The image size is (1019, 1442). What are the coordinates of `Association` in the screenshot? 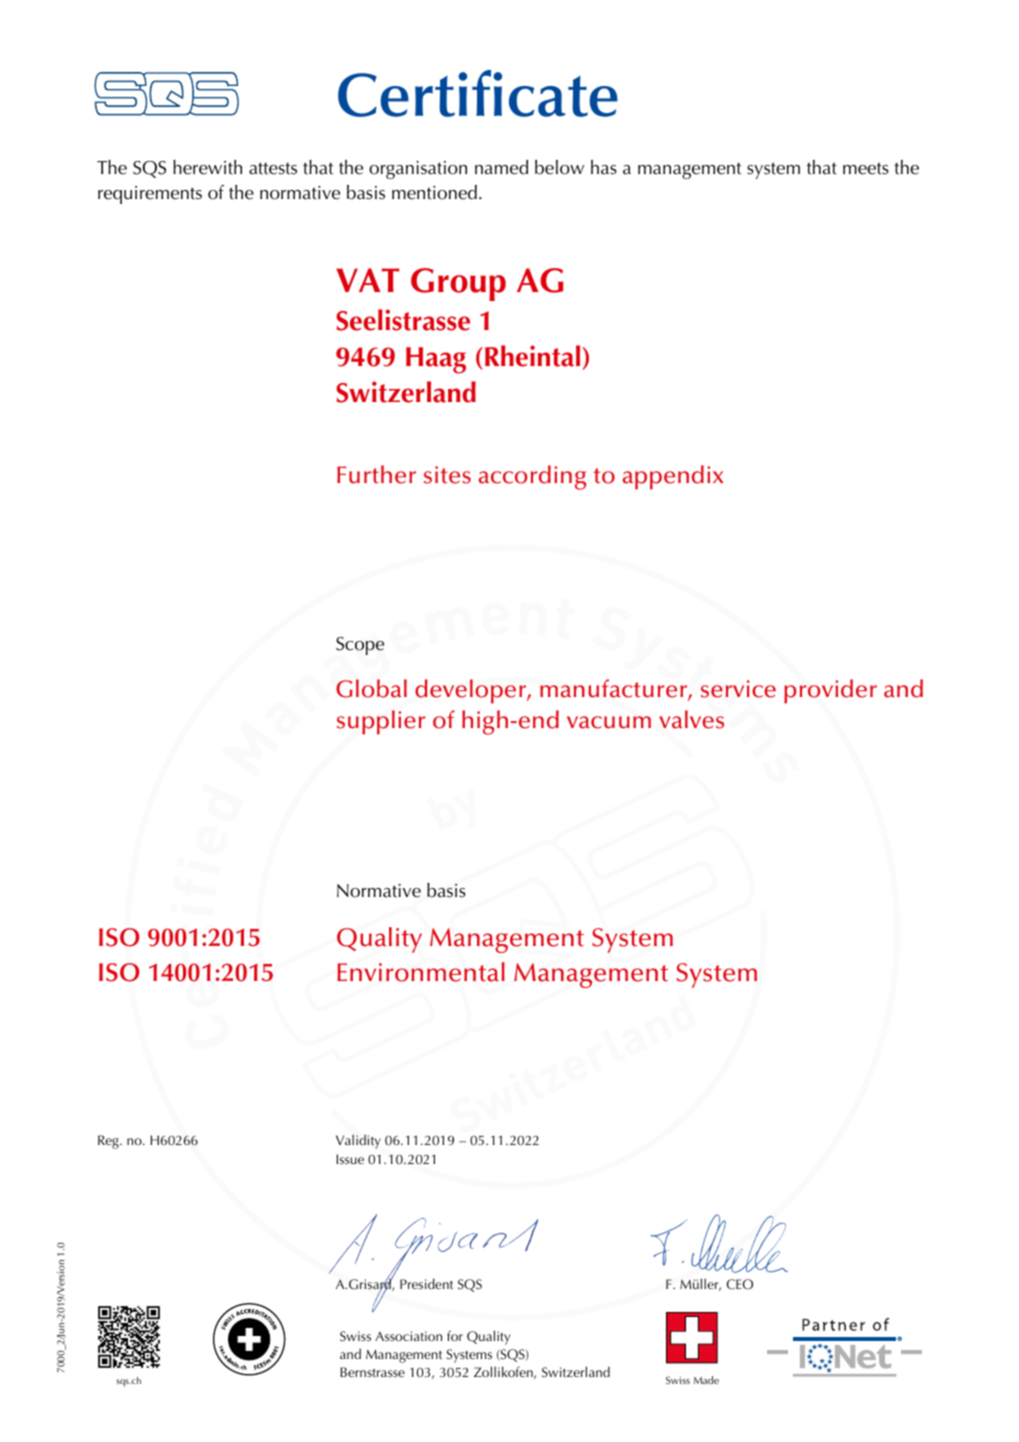 It's located at (408, 1336).
